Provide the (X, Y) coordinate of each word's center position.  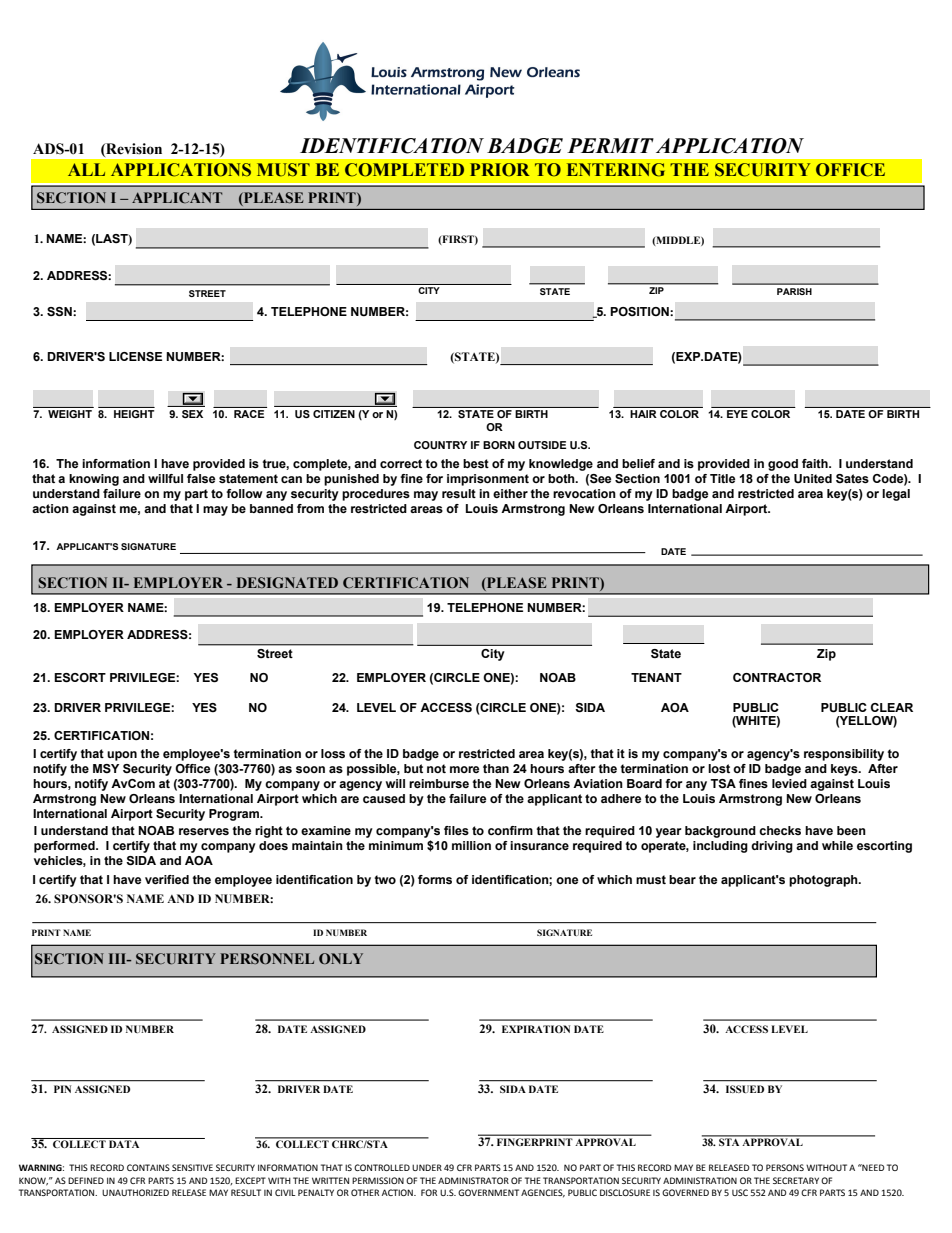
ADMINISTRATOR (473, 1180)
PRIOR (500, 170)
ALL (86, 169)
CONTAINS (148, 1167)
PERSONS (785, 1167)
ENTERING (616, 170)
